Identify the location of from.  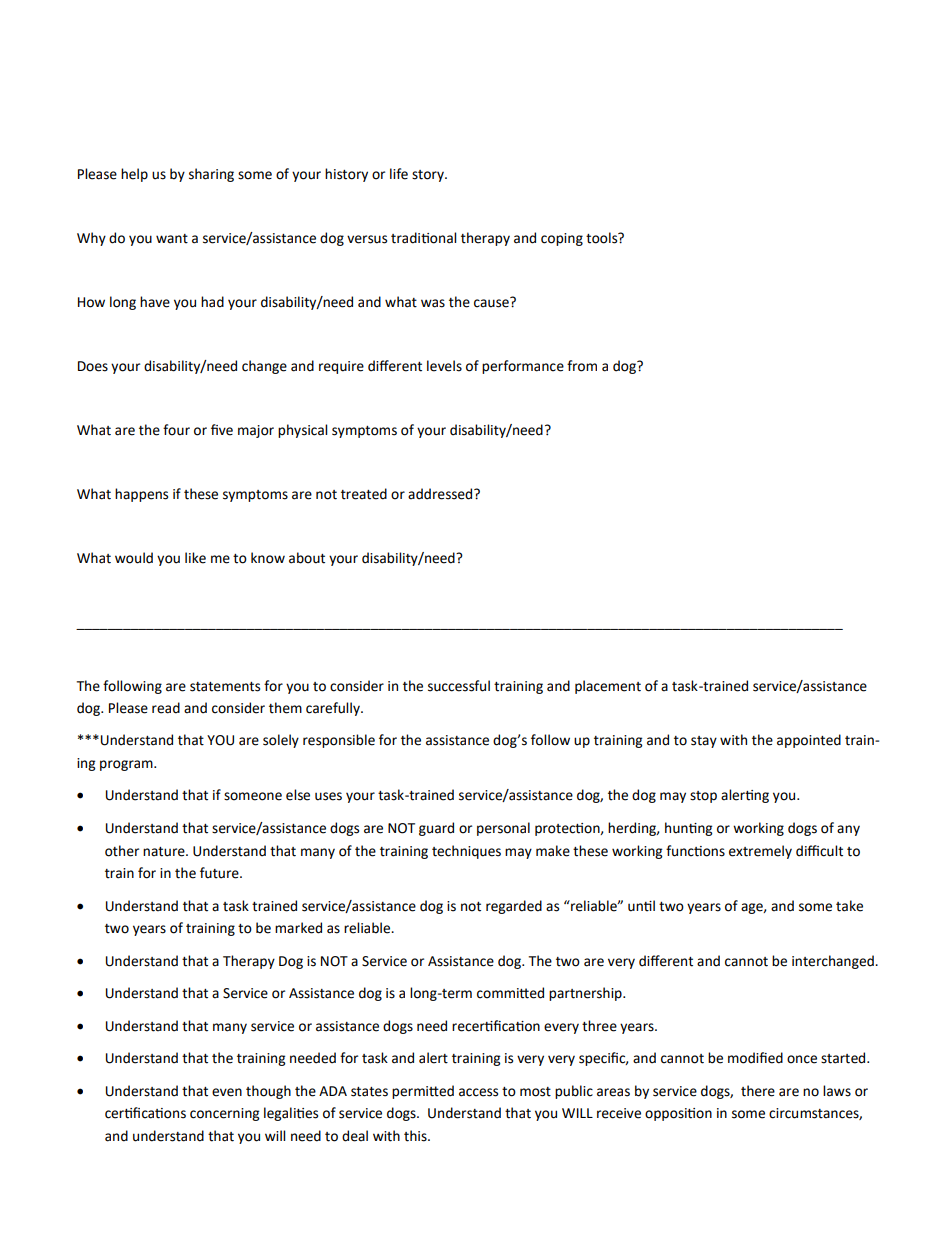
(582, 366).
